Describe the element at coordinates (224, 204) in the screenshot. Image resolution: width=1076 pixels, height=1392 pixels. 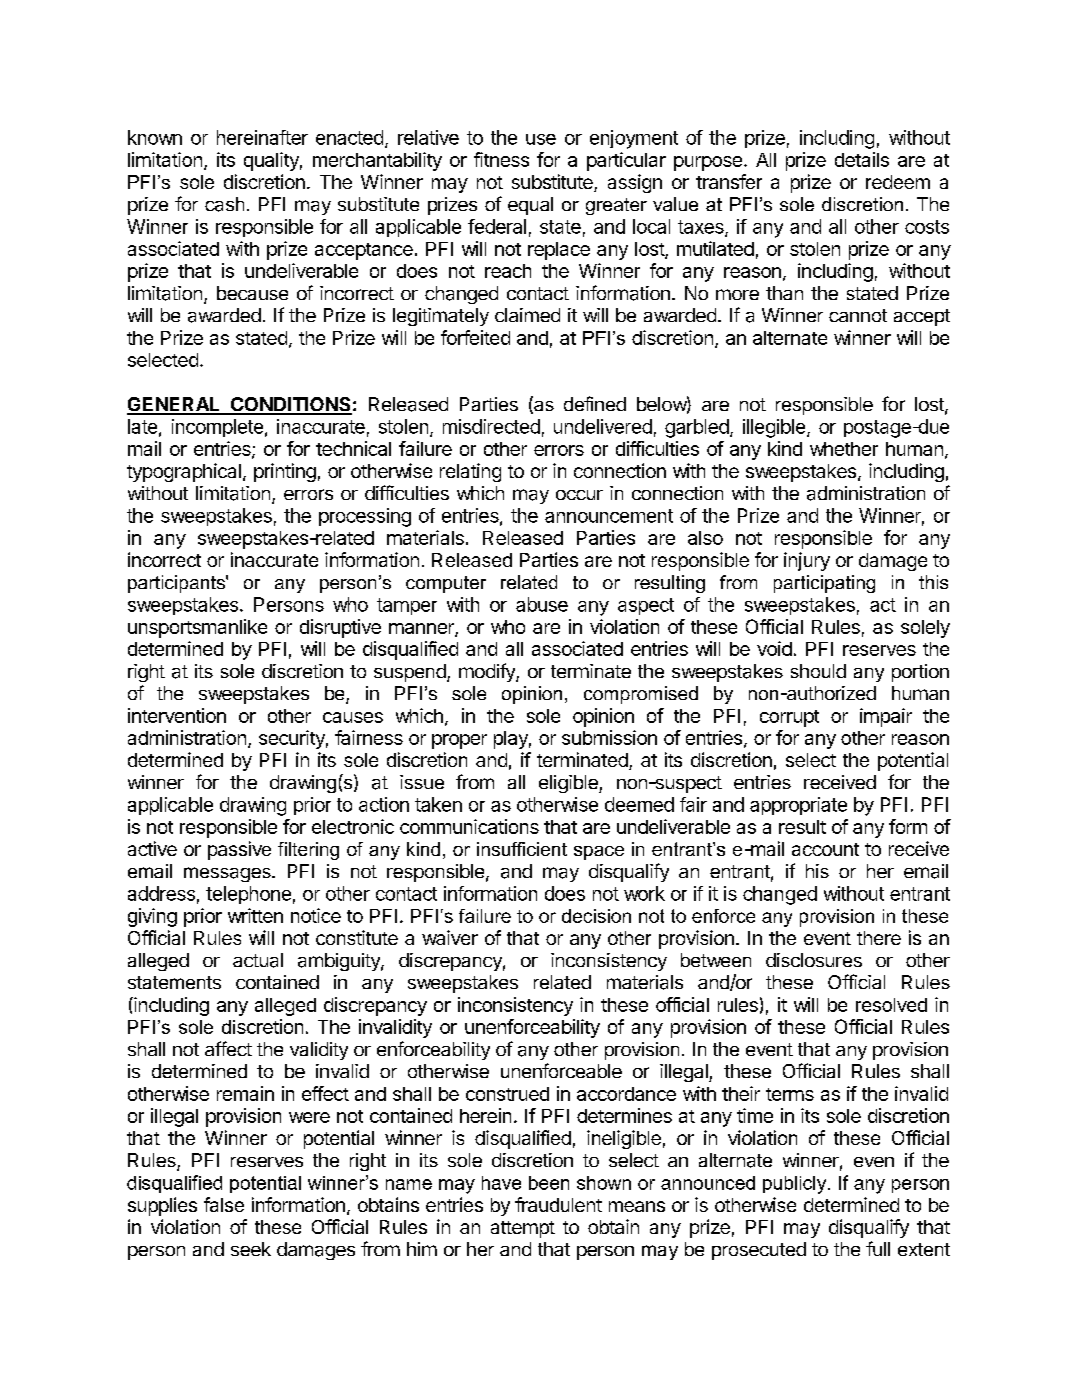
I see `cash` at that location.
